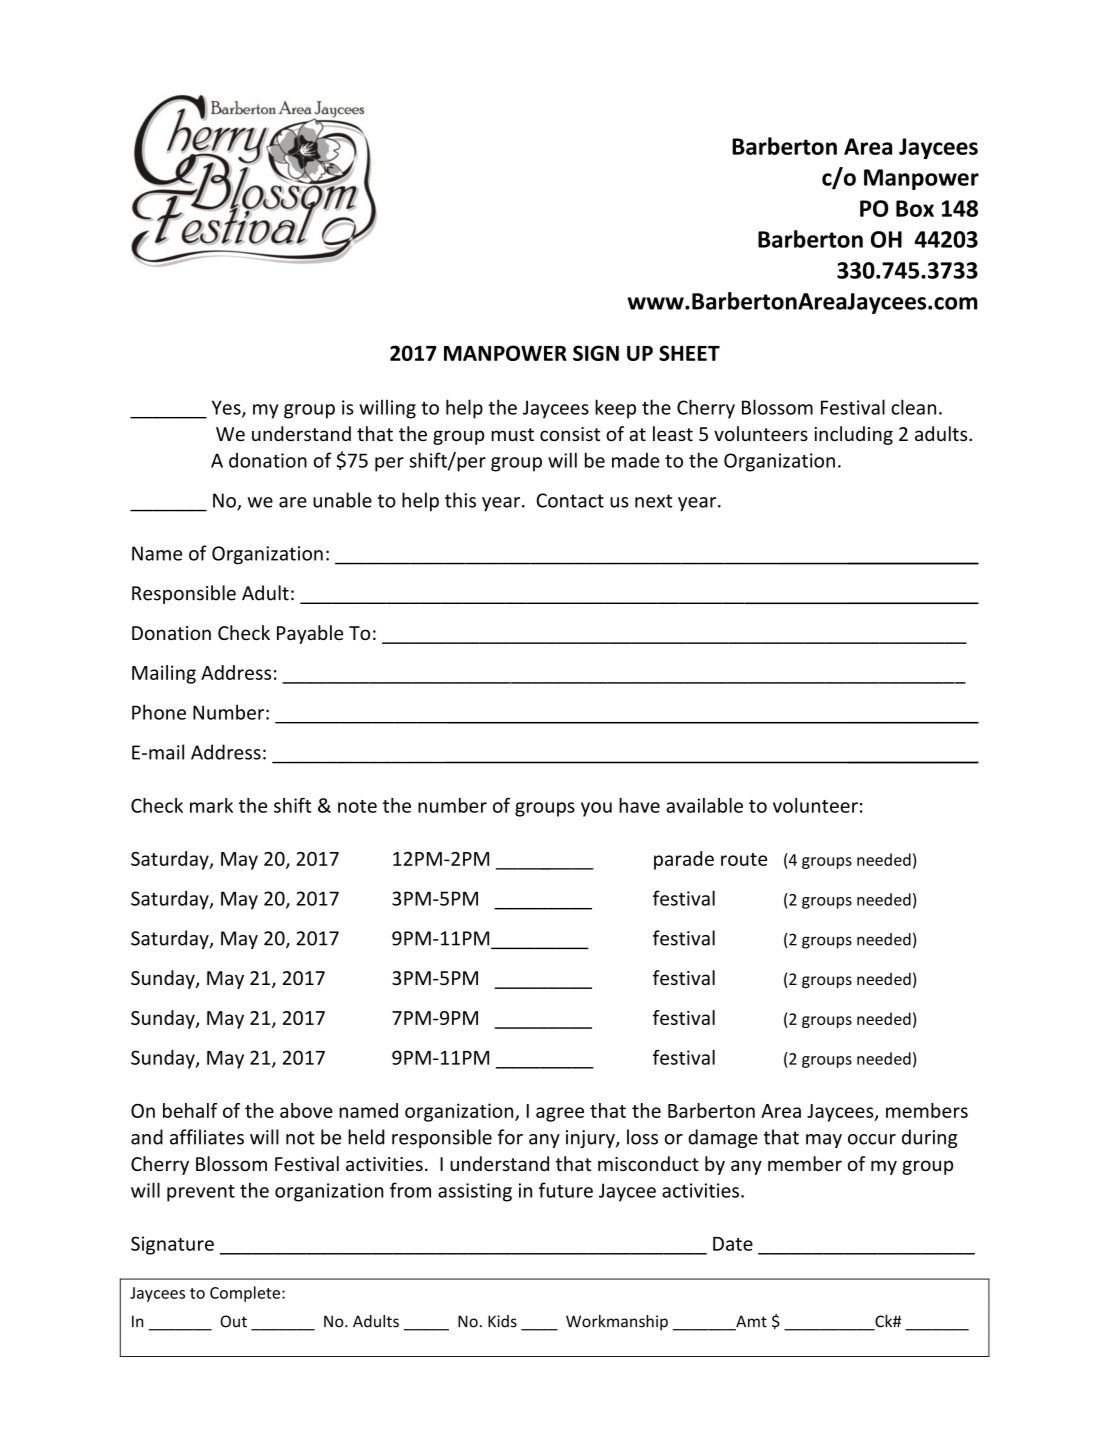 Image resolution: width=1109 pixels, height=1435 pixels. I want to click on mark, so click(211, 805).
